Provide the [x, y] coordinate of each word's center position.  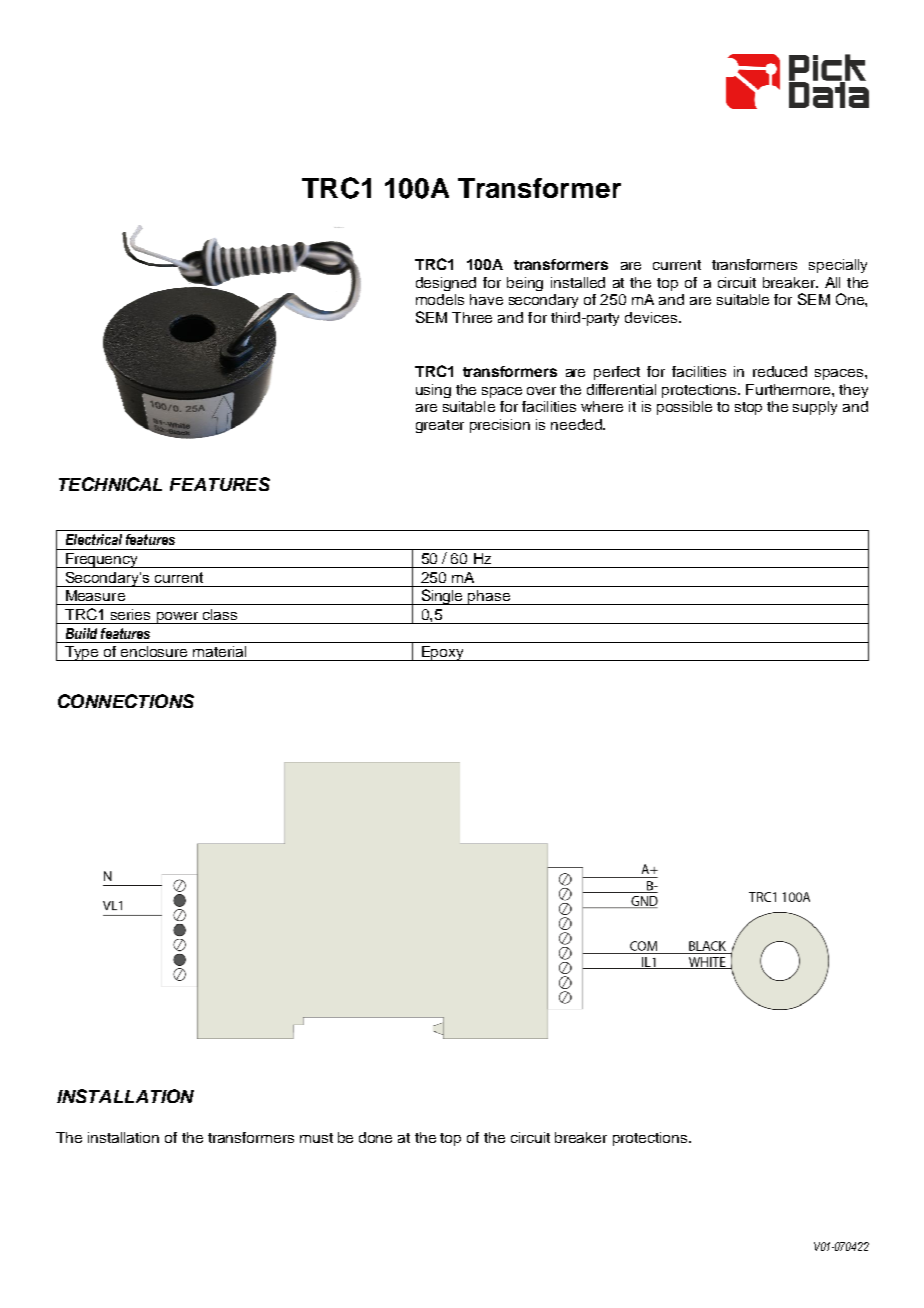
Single [442, 597]
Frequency [102, 560]
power [177, 618]
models [440, 299]
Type [82, 653]
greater [440, 426]
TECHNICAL [110, 484]
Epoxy [443, 653]
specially [838, 266]
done [375, 1137]
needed [577, 424]
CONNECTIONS [126, 701]
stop [748, 408]
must [316, 1138]
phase [489, 597]
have [486, 299]
